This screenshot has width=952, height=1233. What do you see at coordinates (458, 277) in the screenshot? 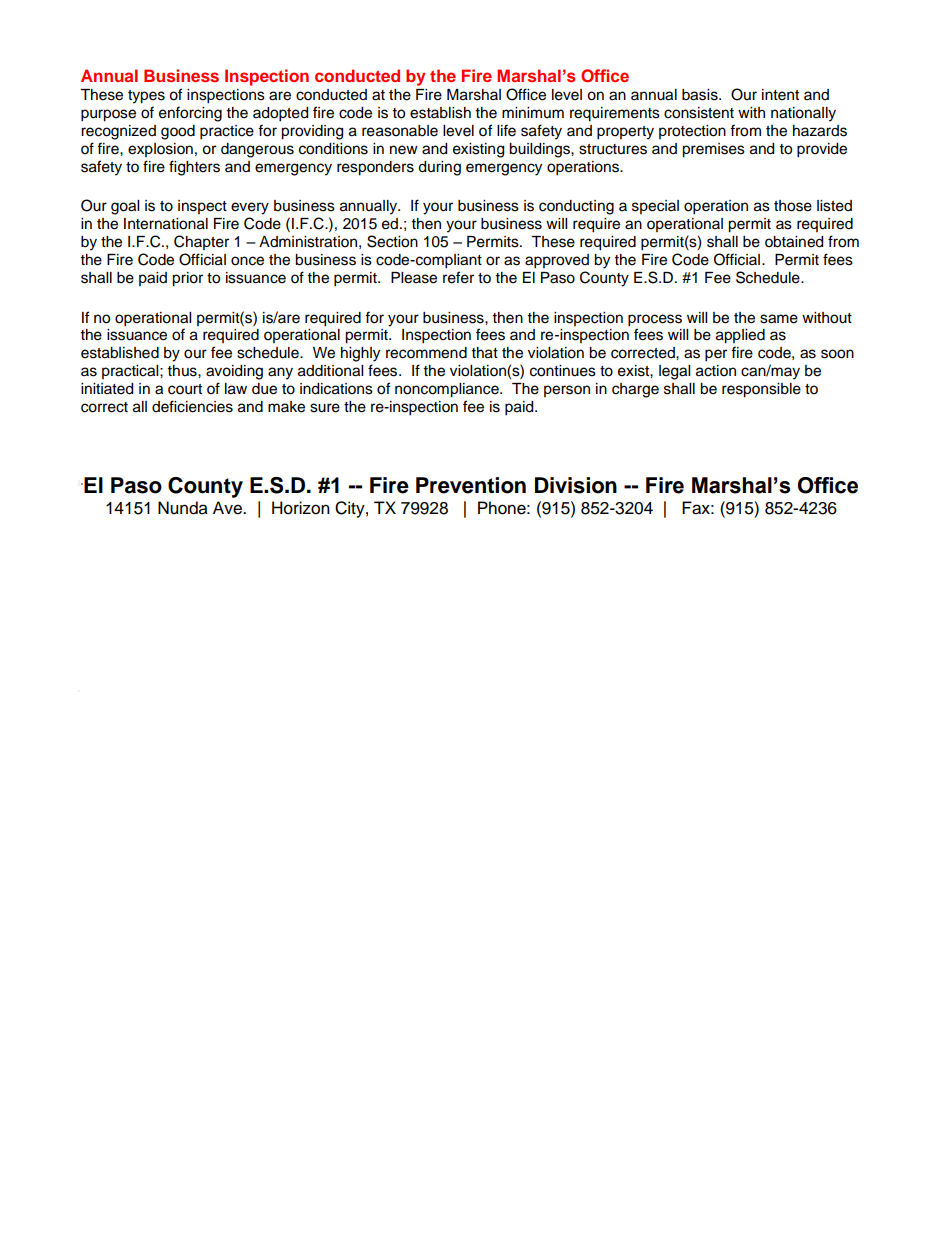
I see `refer` at bounding box center [458, 277].
